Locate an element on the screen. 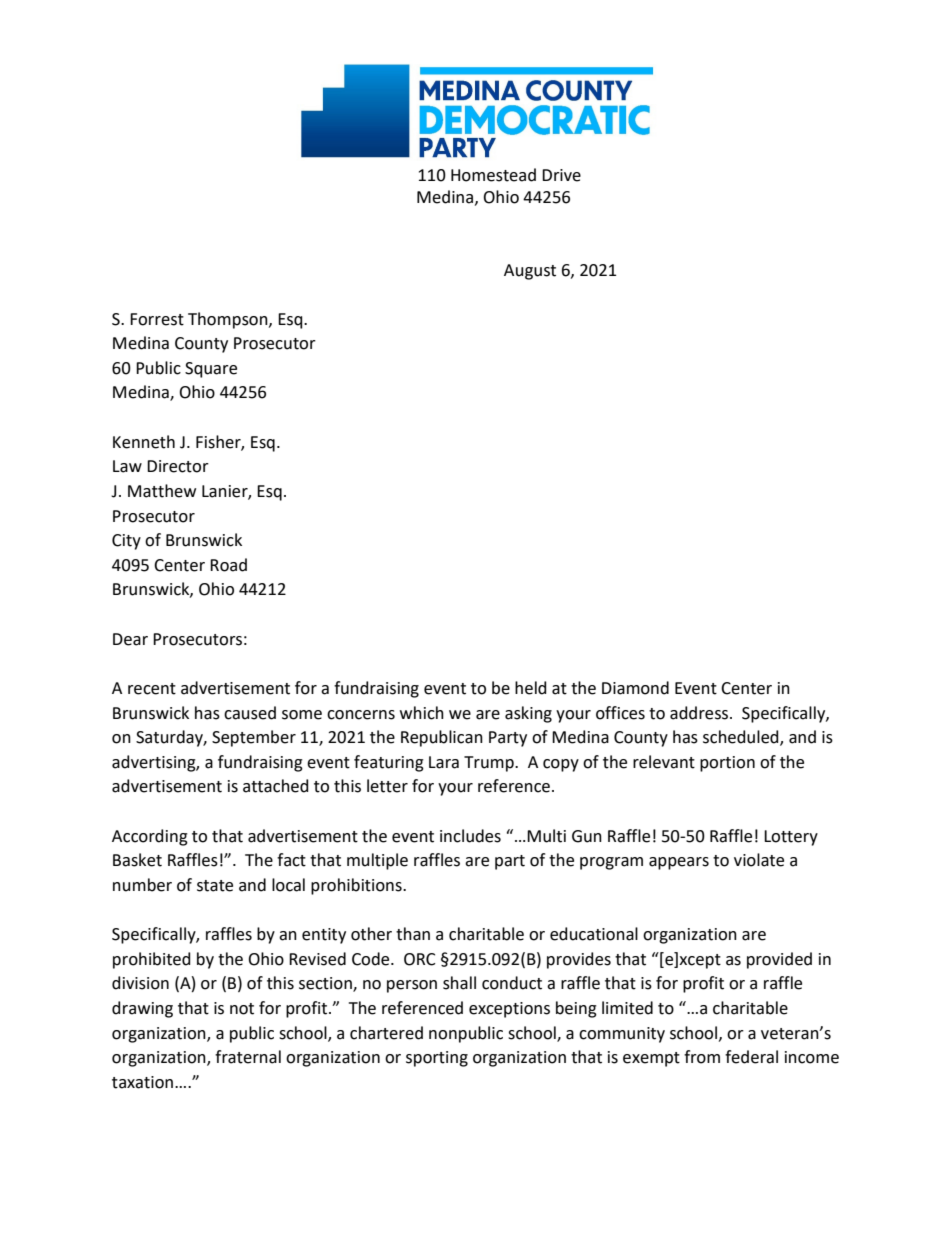  Homestead is located at coordinates (493, 175).
